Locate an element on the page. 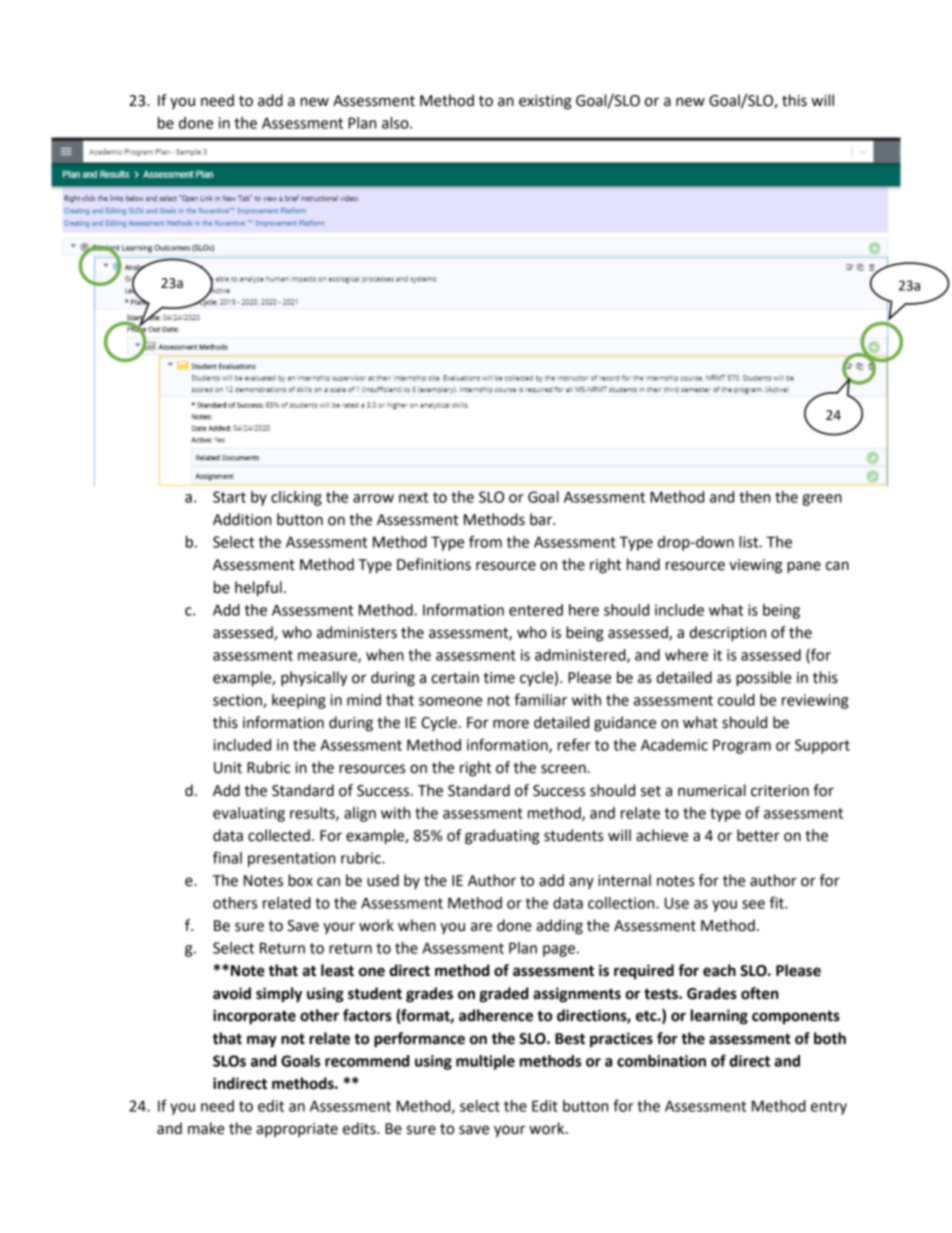 The width and height of the document is (952, 1233). clicking is located at coordinates (296, 498).
